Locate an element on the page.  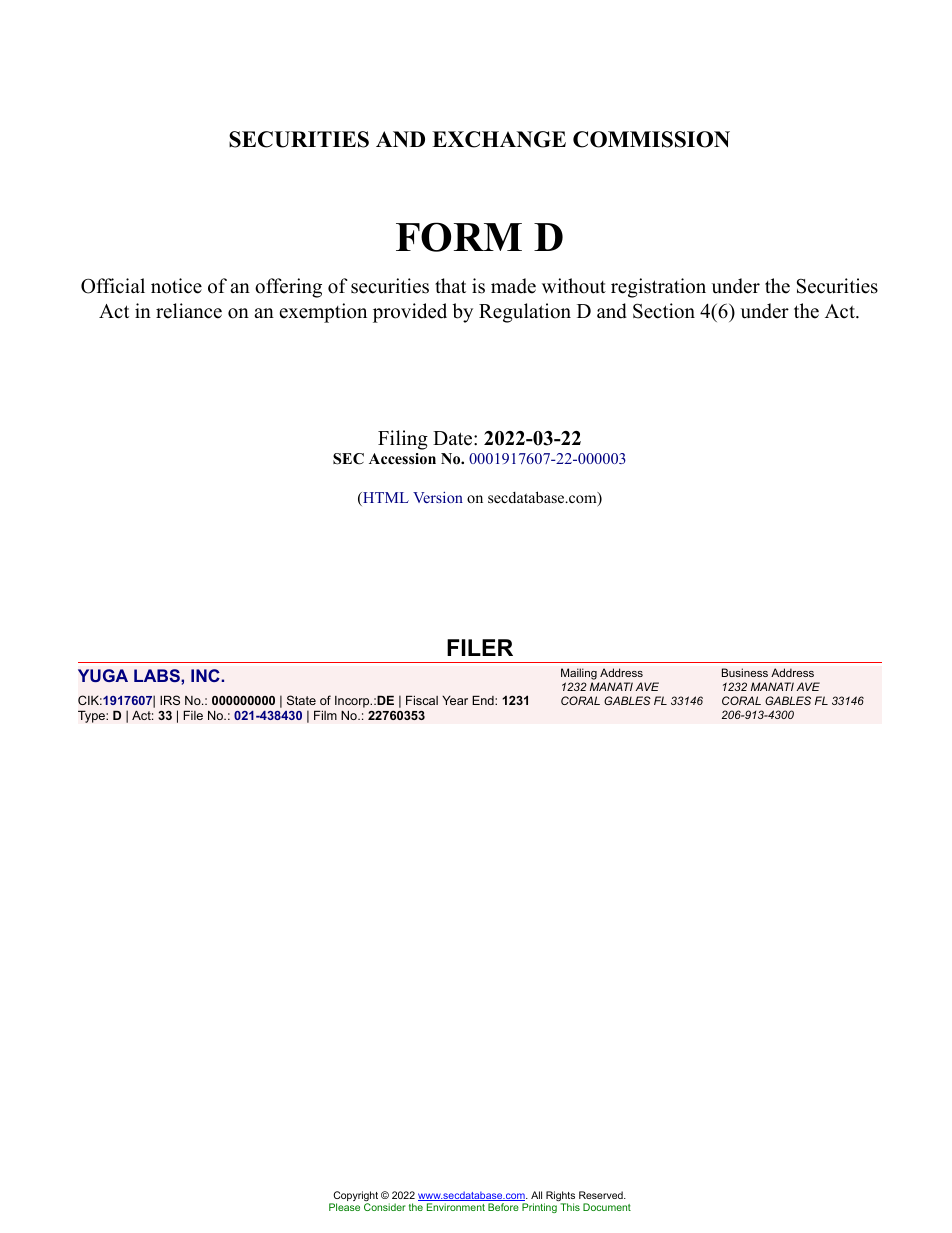
COMMISSION is located at coordinates (651, 139).
